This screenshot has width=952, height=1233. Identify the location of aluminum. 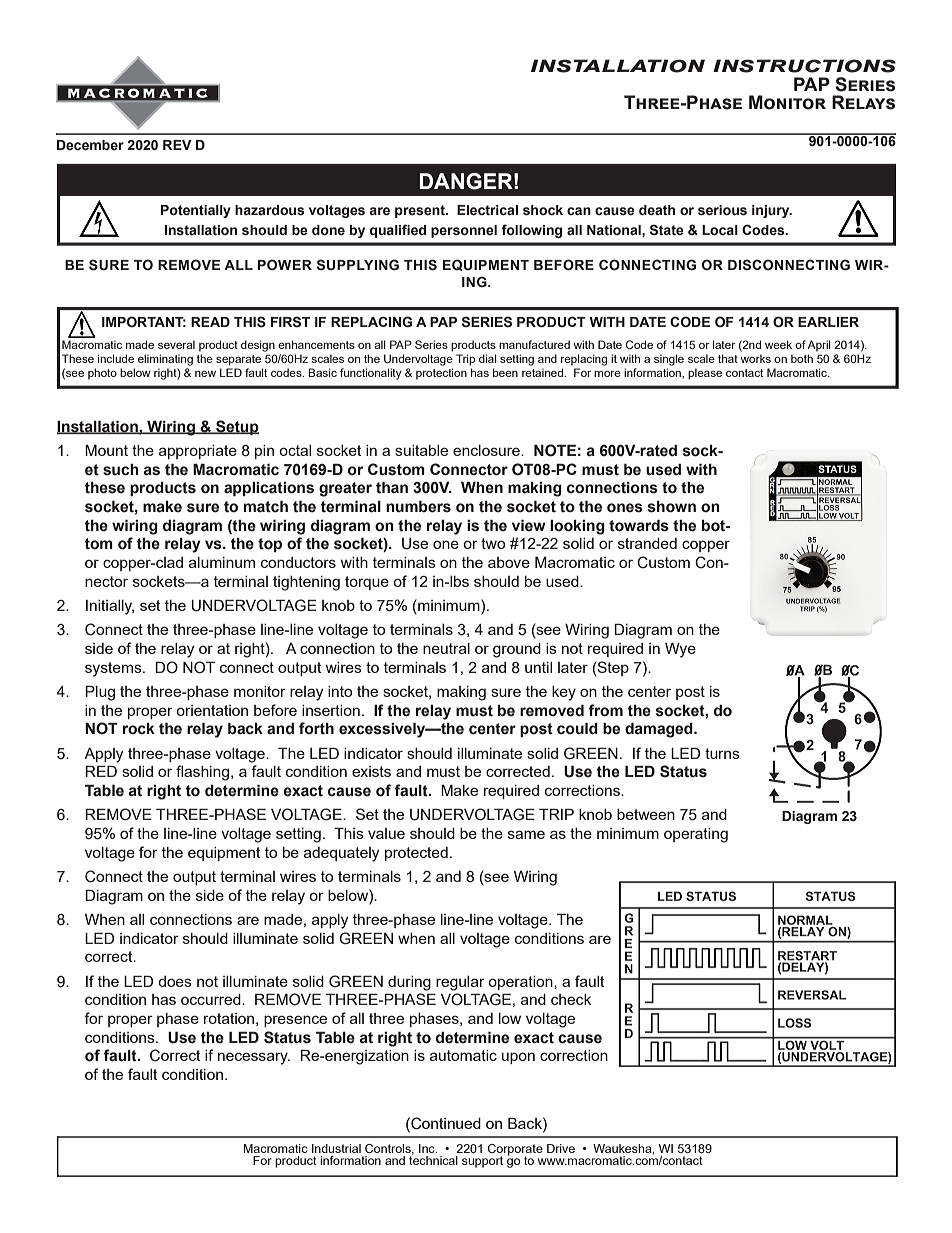
(222, 562).
